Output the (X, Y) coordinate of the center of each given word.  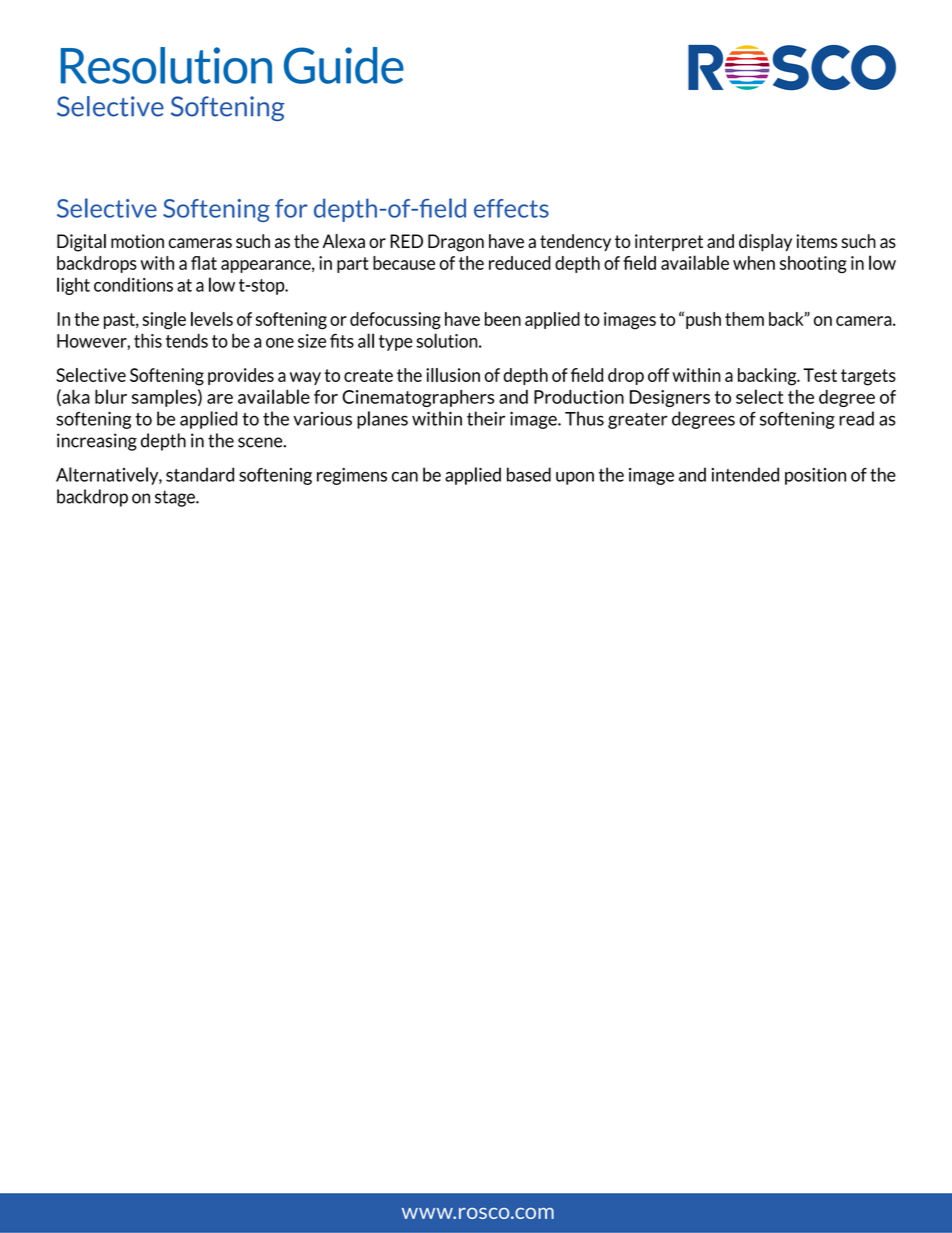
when (754, 263)
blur (111, 396)
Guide (344, 65)
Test (820, 375)
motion (137, 241)
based (529, 474)
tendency (575, 242)
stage (176, 498)
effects (511, 208)
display (765, 243)
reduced (520, 263)
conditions (133, 284)
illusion (453, 375)
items (816, 241)
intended (745, 474)
